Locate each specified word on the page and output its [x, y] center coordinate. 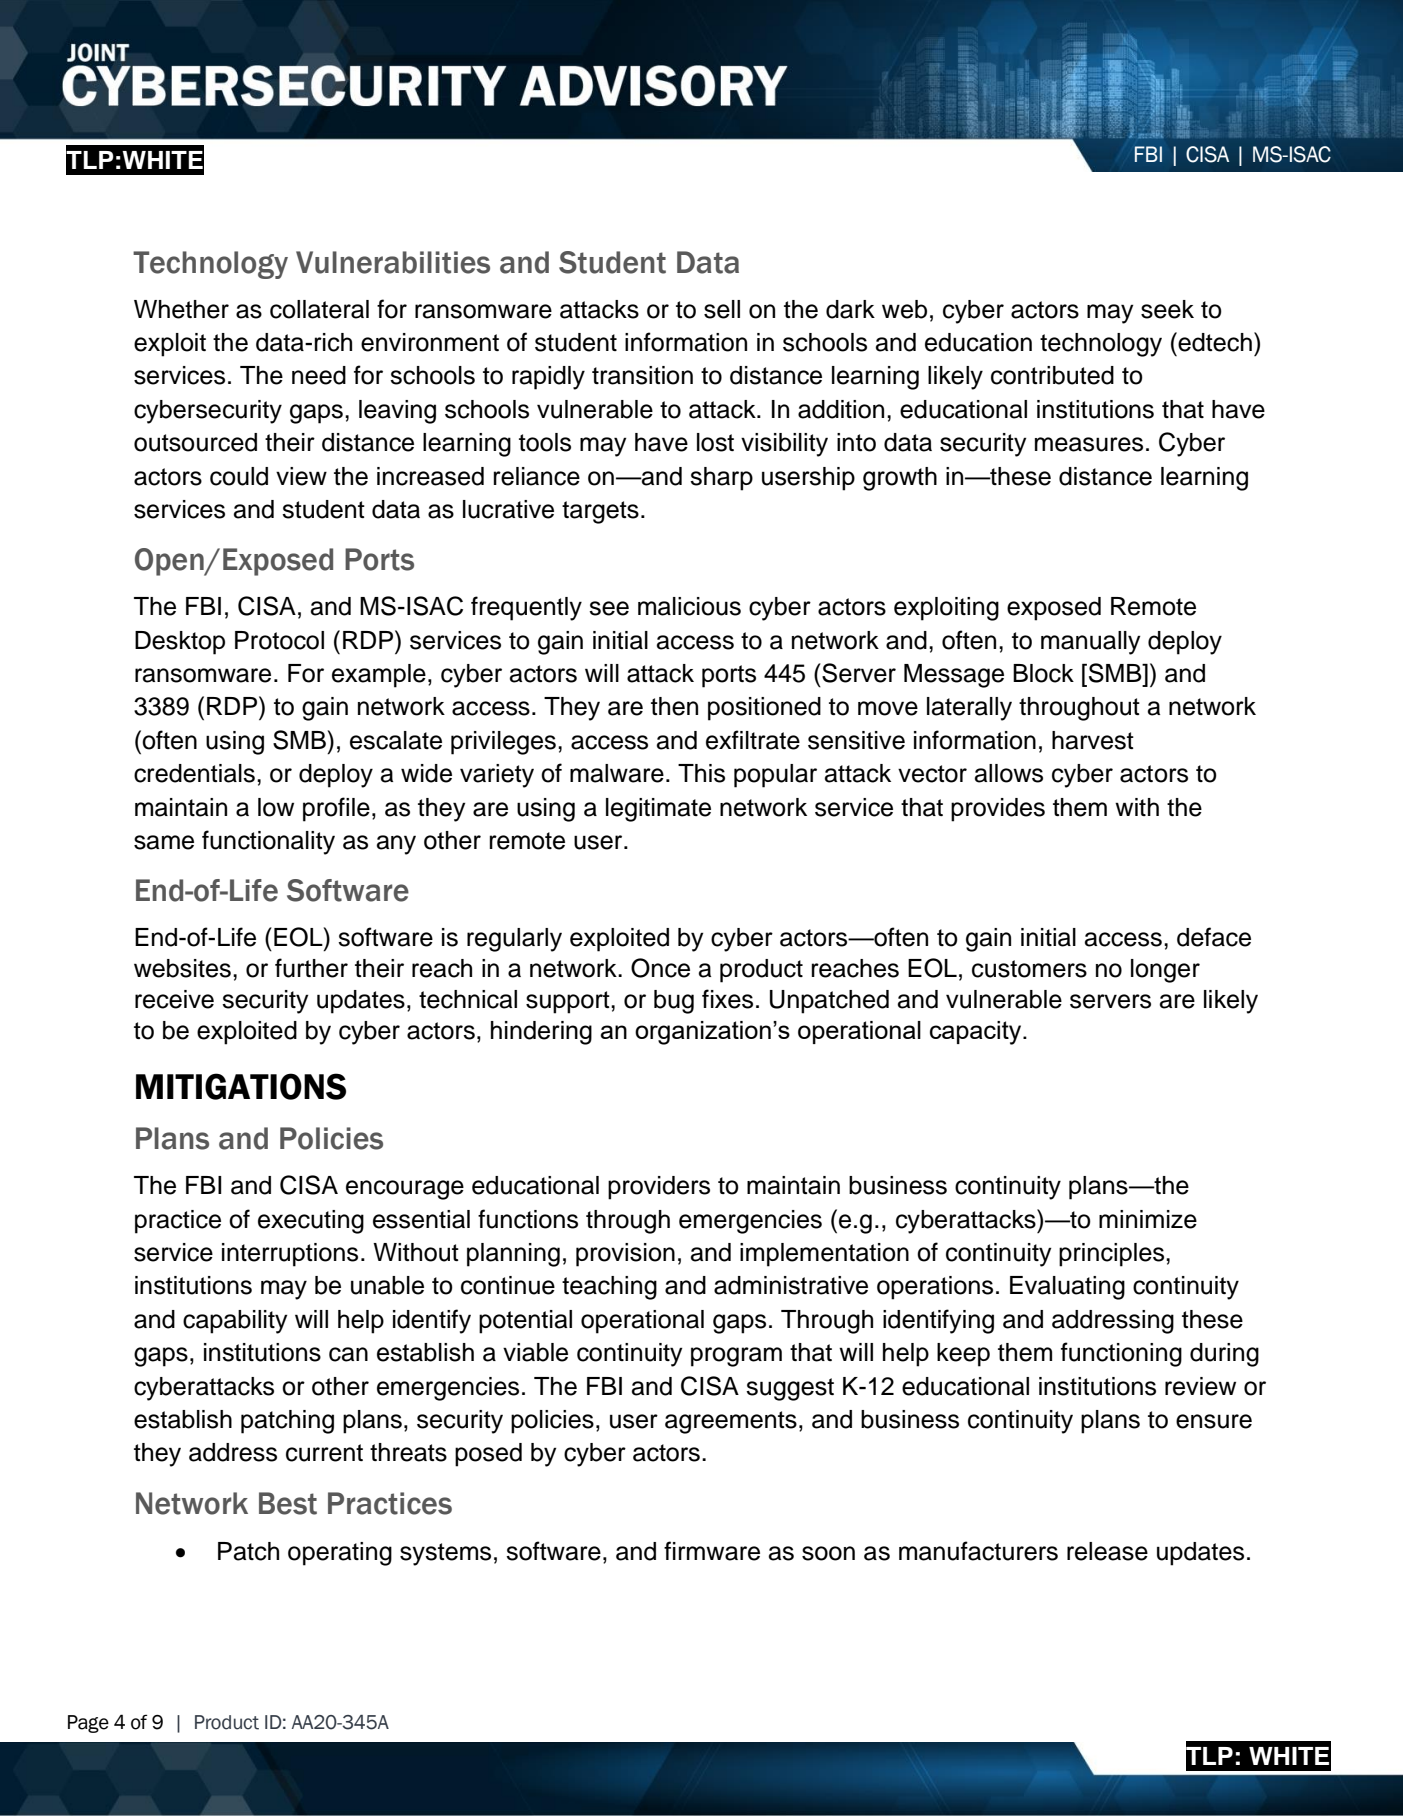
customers [1029, 969]
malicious [689, 606]
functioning [1121, 1354]
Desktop [180, 643]
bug [674, 1002]
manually [1090, 643]
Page [88, 1724]
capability [235, 1322]
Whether [181, 309]
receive [174, 999]
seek [1167, 309]
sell [722, 309]
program [736, 1357]
